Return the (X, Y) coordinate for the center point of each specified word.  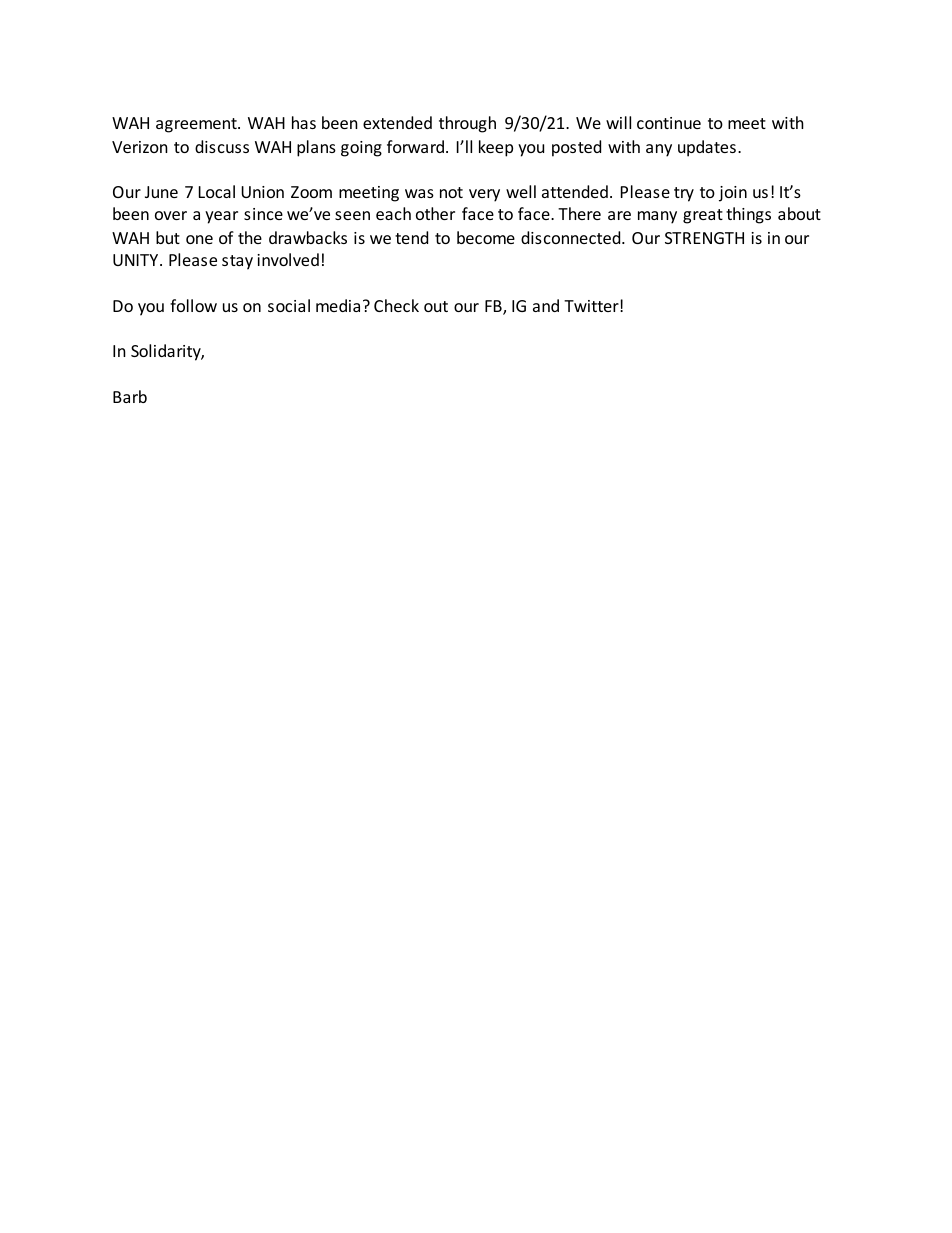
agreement (197, 125)
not (451, 192)
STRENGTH (704, 238)
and (546, 305)
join (733, 194)
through (467, 124)
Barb (130, 396)
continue (669, 123)
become (486, 237)
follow (193, 305)
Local (217, 191)
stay (237, 262)
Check (396, 305)
